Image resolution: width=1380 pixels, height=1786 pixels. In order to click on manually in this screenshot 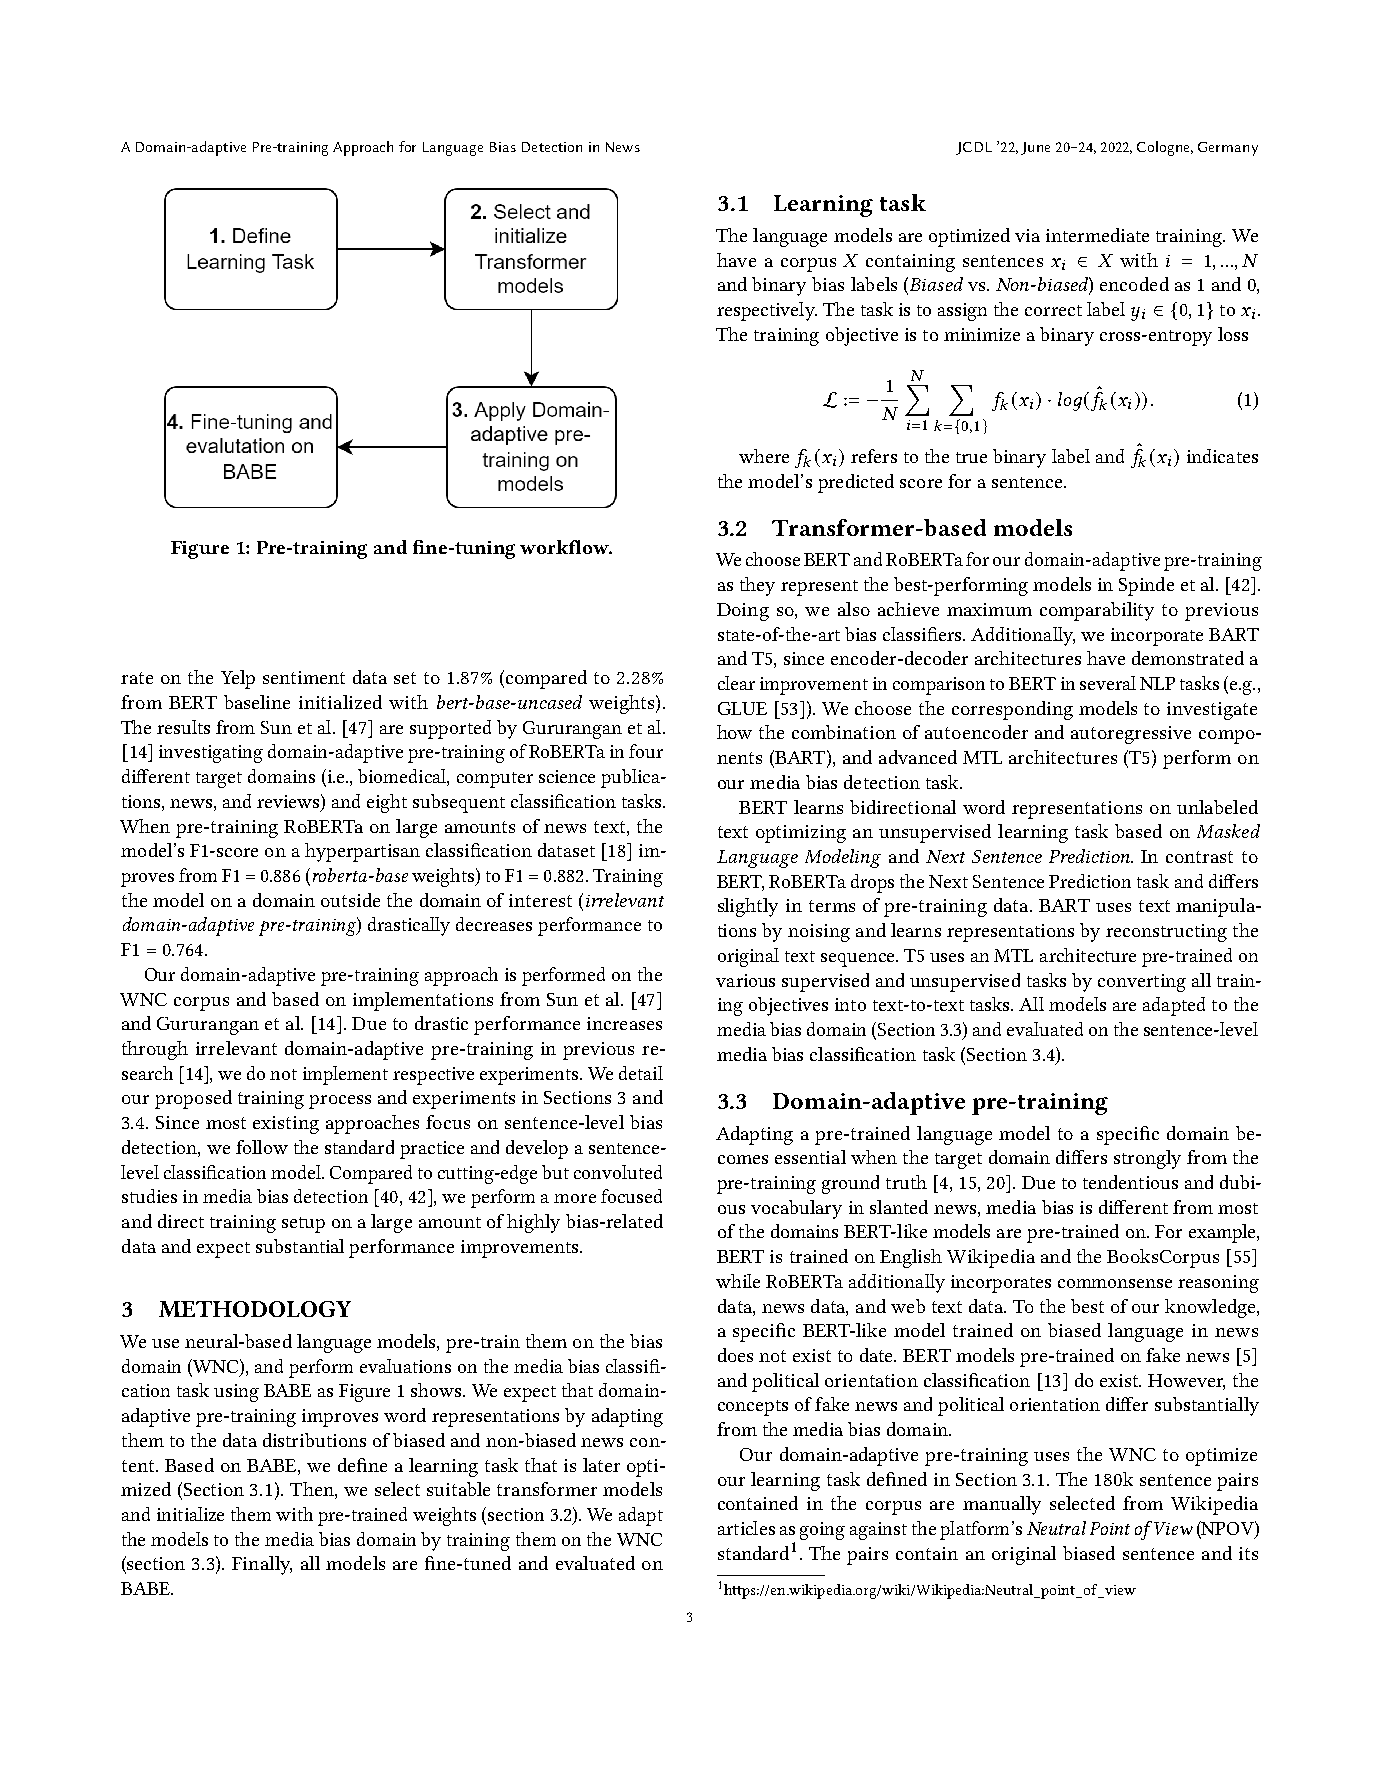, I will do `click(1002, 1505)`.
